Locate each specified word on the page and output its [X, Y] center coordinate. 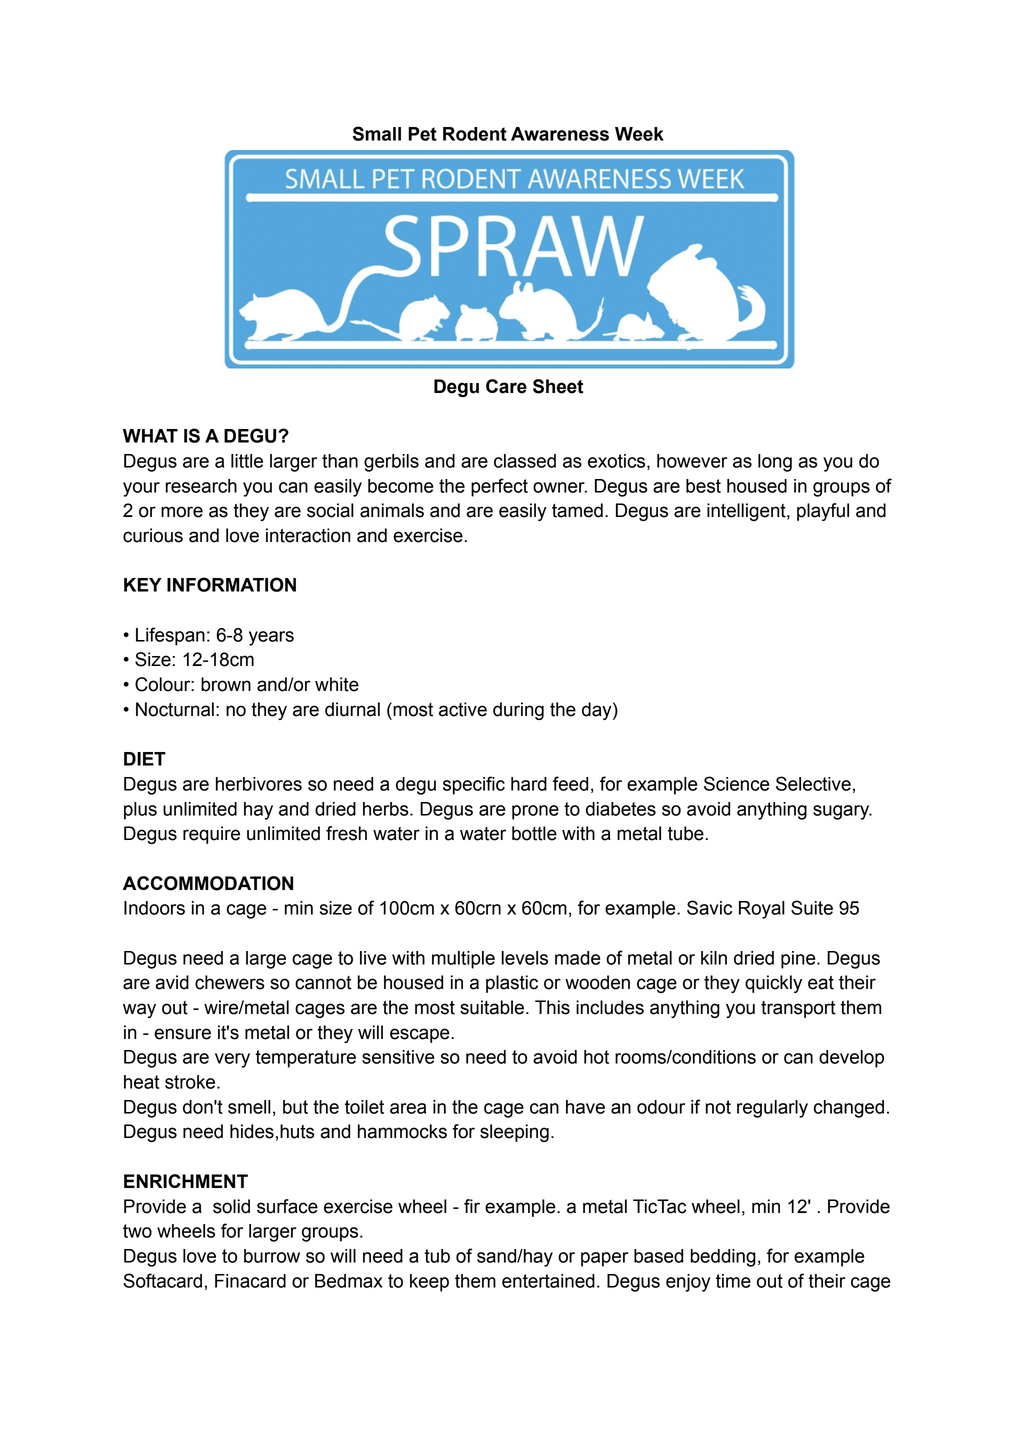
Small [377, 133]
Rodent [475, 134]
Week [639, 134]
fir [472, 1206]
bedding [723, 1258]
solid [231, 1206]
